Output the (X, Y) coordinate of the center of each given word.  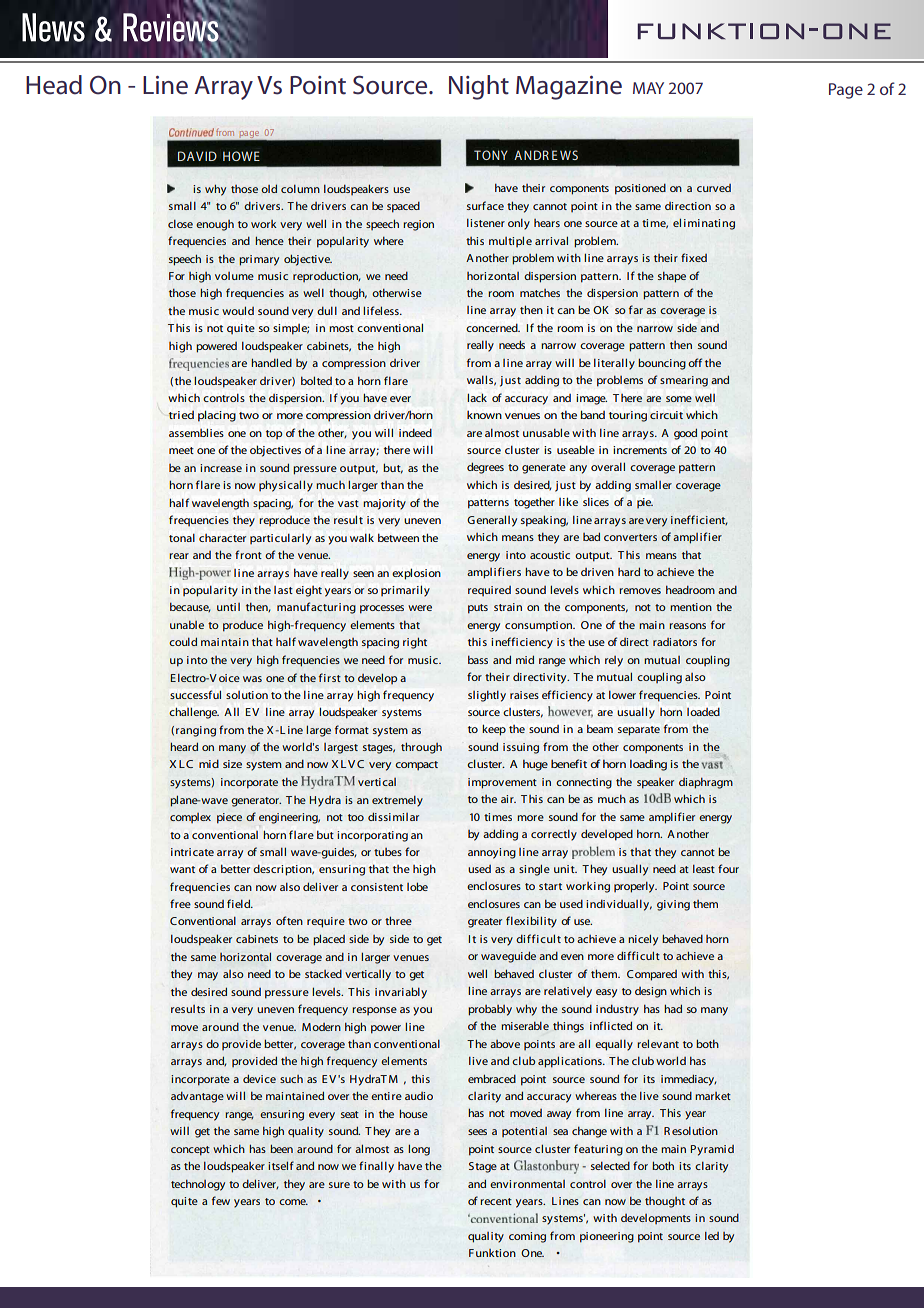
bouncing (662, 364)
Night (479, 87)
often (289, 920)
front (248, 554)
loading (648, 765)
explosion (416, 574)
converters (630, 537)
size (232, 764)
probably (490, 1010)
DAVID (197, 156)
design (651, 992)
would (238, 310)
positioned (640, 189)
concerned (493, 327)
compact (416, 766)
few (221, 1200)
